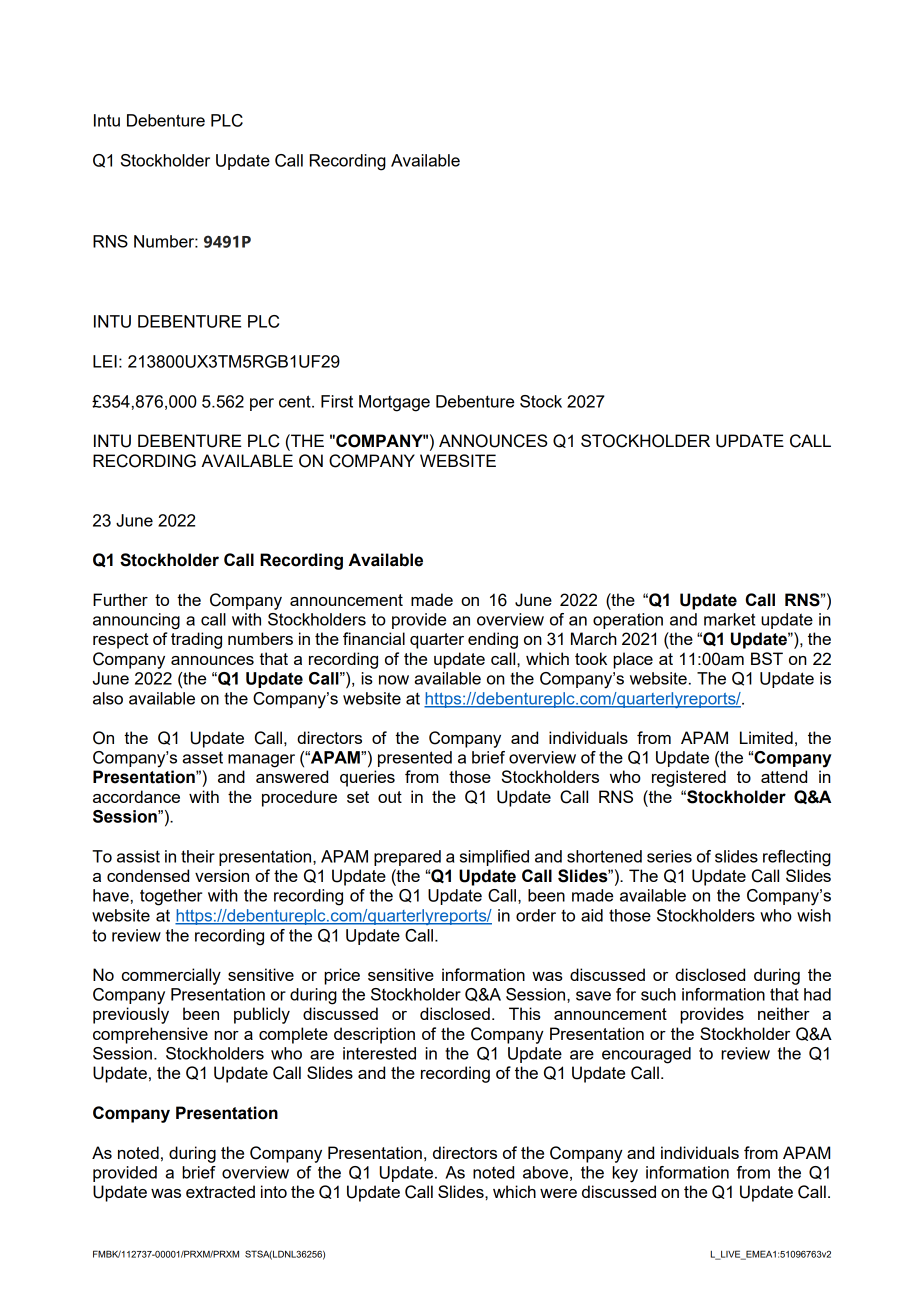 Image resolution: width=924 pixels, height=1308 pixels. Describe the element at coordinates (105, 361) in the screenshot. I see `LEI` at that location.
